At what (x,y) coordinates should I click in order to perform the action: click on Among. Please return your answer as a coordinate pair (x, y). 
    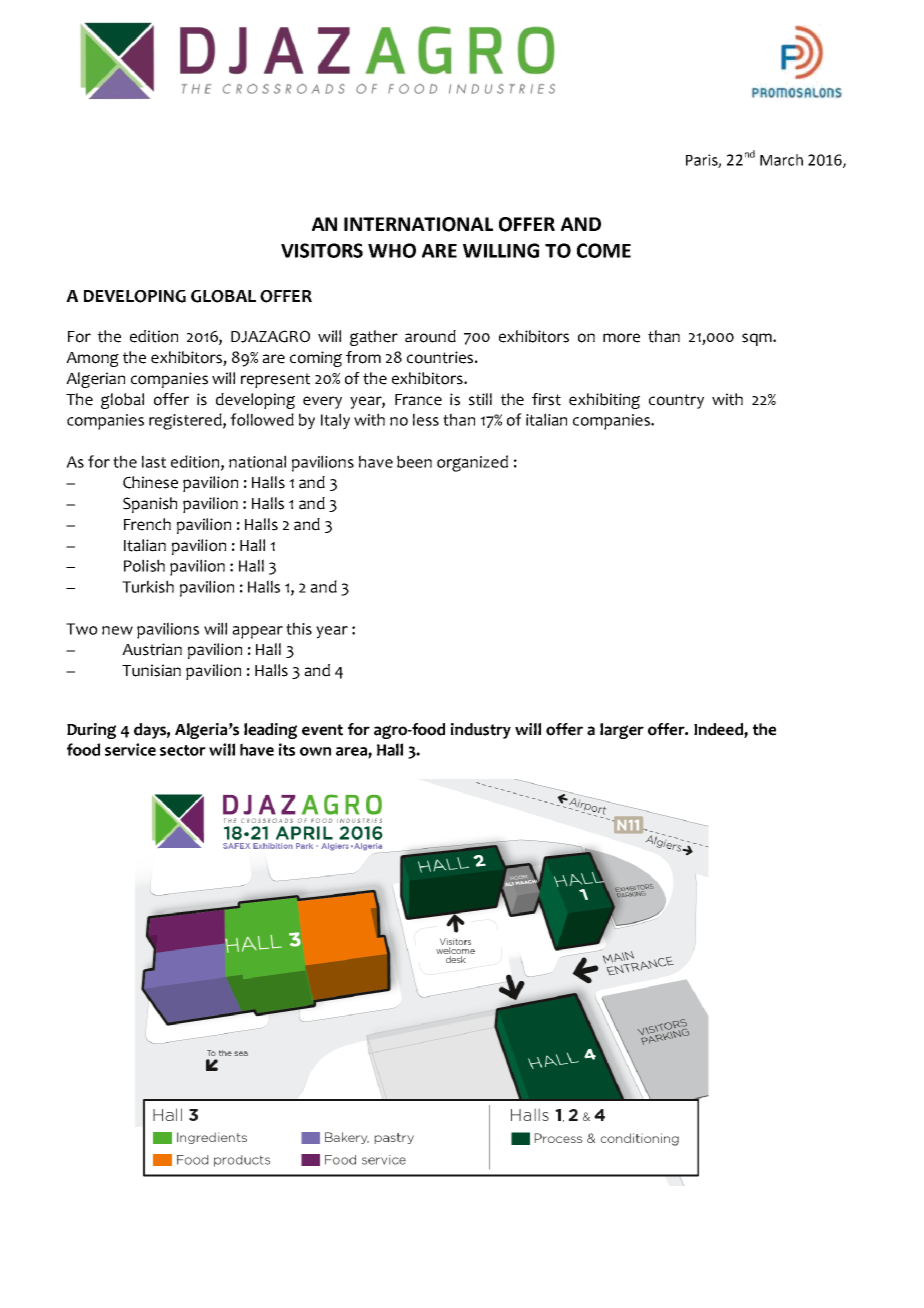
    Looking at the image, I should click on (92, 359).
